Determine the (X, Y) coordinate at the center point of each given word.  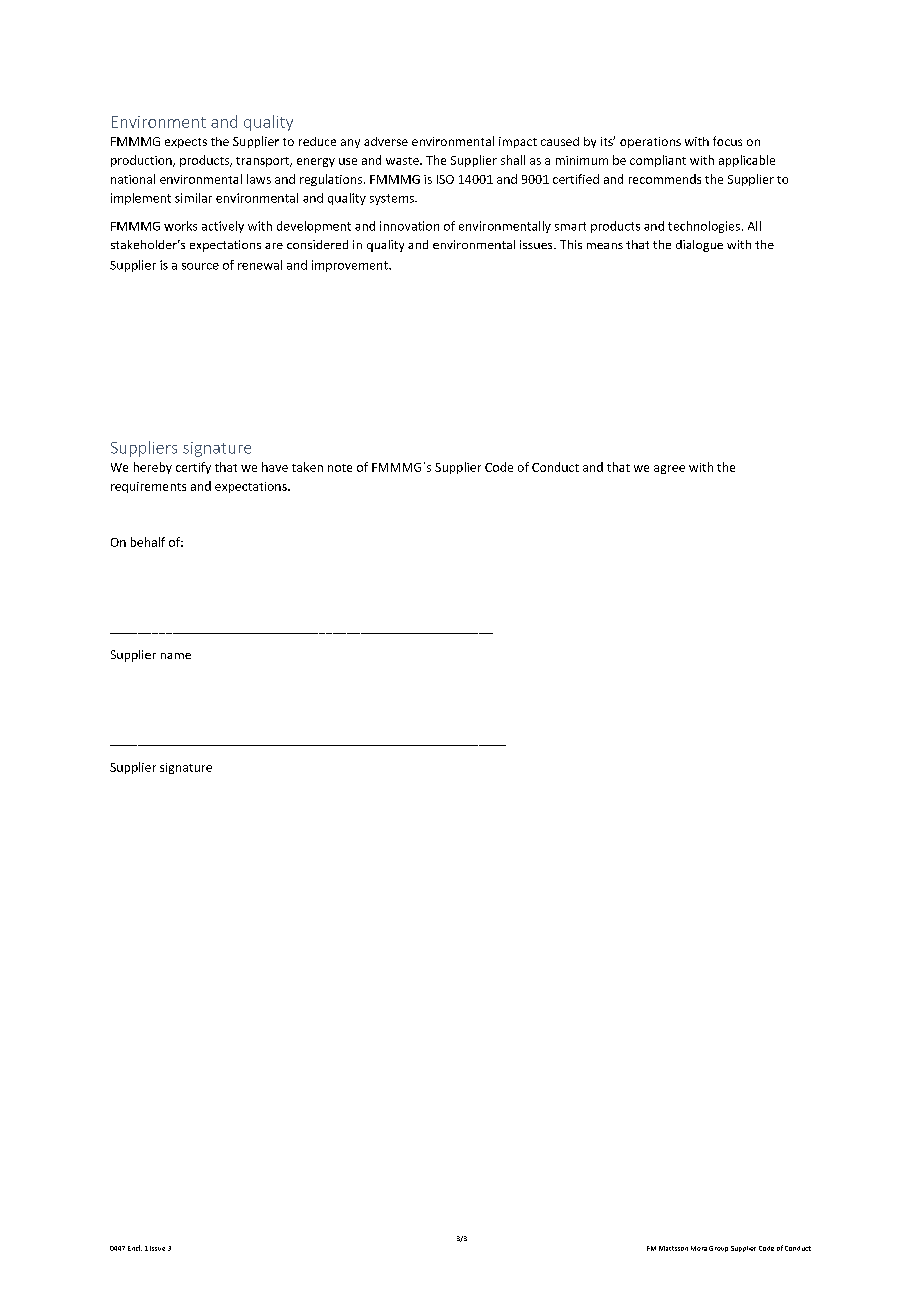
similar (193, 198)
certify (193, 468)
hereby (153, 468)
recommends (665, 179)
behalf (148, 542)
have (275, 467)
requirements (148, 487)
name (176, 656)
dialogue (699, 246)
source (200, 266)
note (340, 468)
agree (669, 469)
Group (718, 1249)
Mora (699, 1248)
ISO (445, 179)
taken (307, 467)
